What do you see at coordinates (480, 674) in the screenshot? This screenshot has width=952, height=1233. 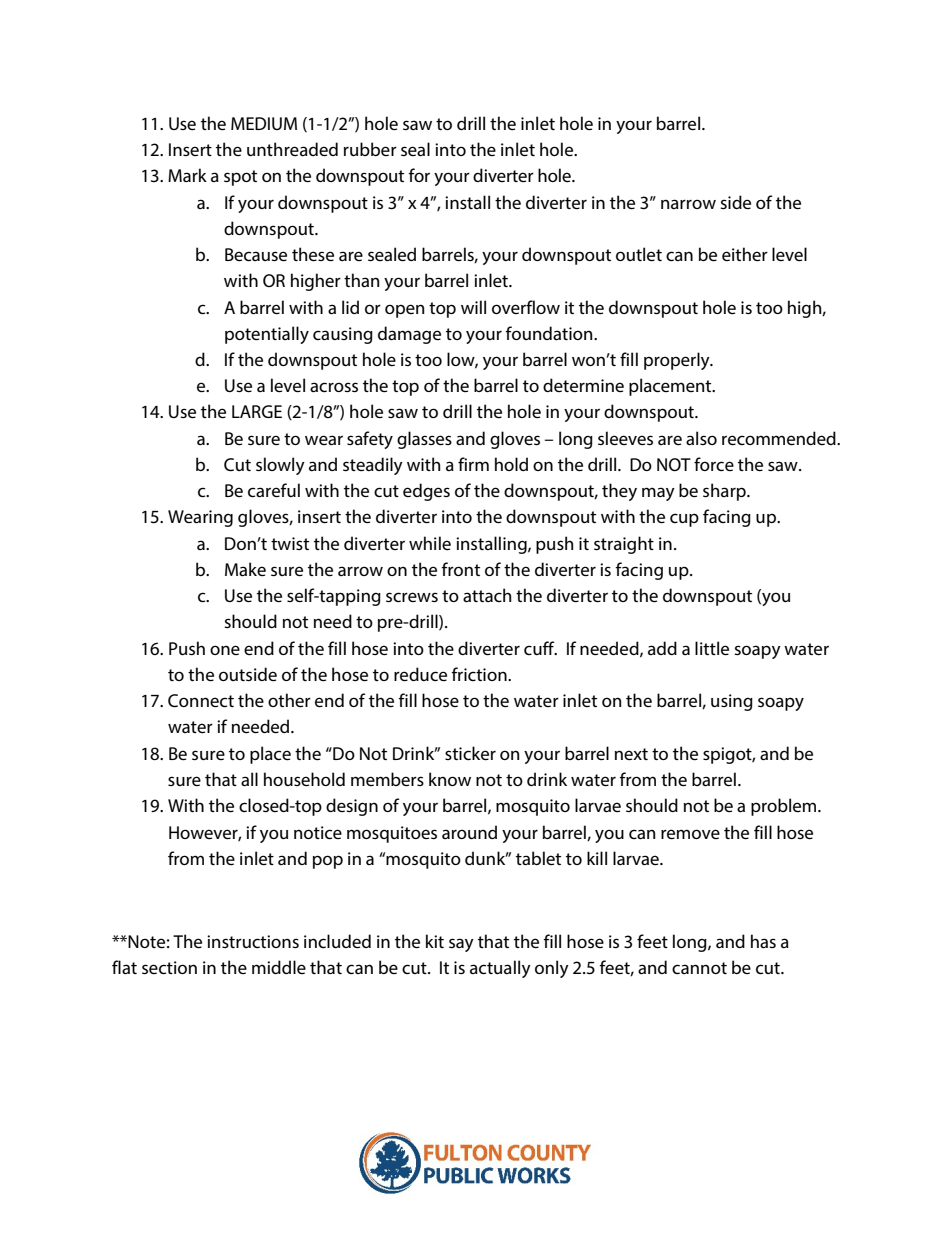 I see `friction` at bounding box center [480, 674].
